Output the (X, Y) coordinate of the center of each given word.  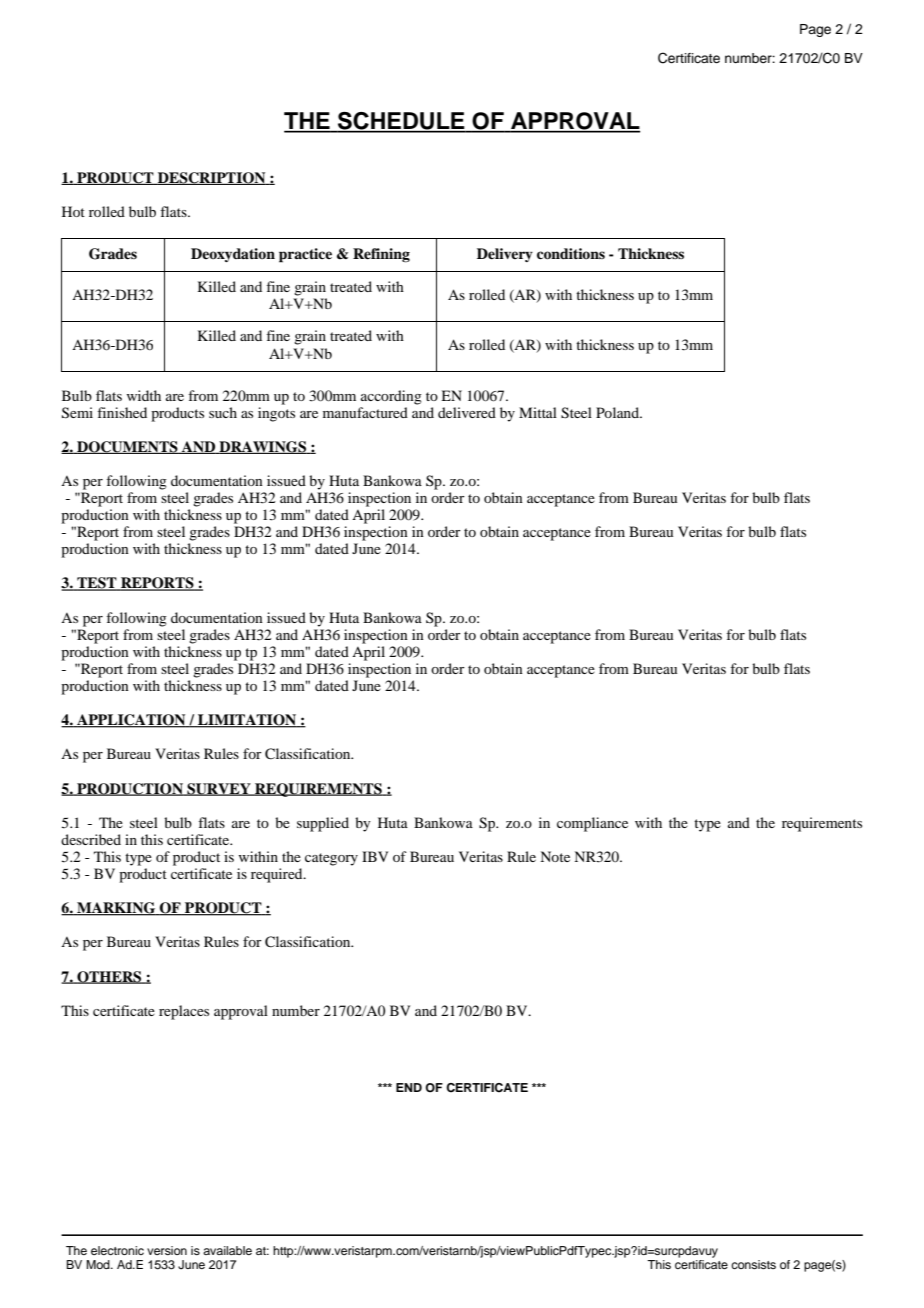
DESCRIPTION (212, 178)
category (331, 859)
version (167, 1250)
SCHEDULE (401, 122)
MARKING (116, 909)
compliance (592, 824)
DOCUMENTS (127, 447)
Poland (618, 412)
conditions (571, 254)
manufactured (365, 412)
